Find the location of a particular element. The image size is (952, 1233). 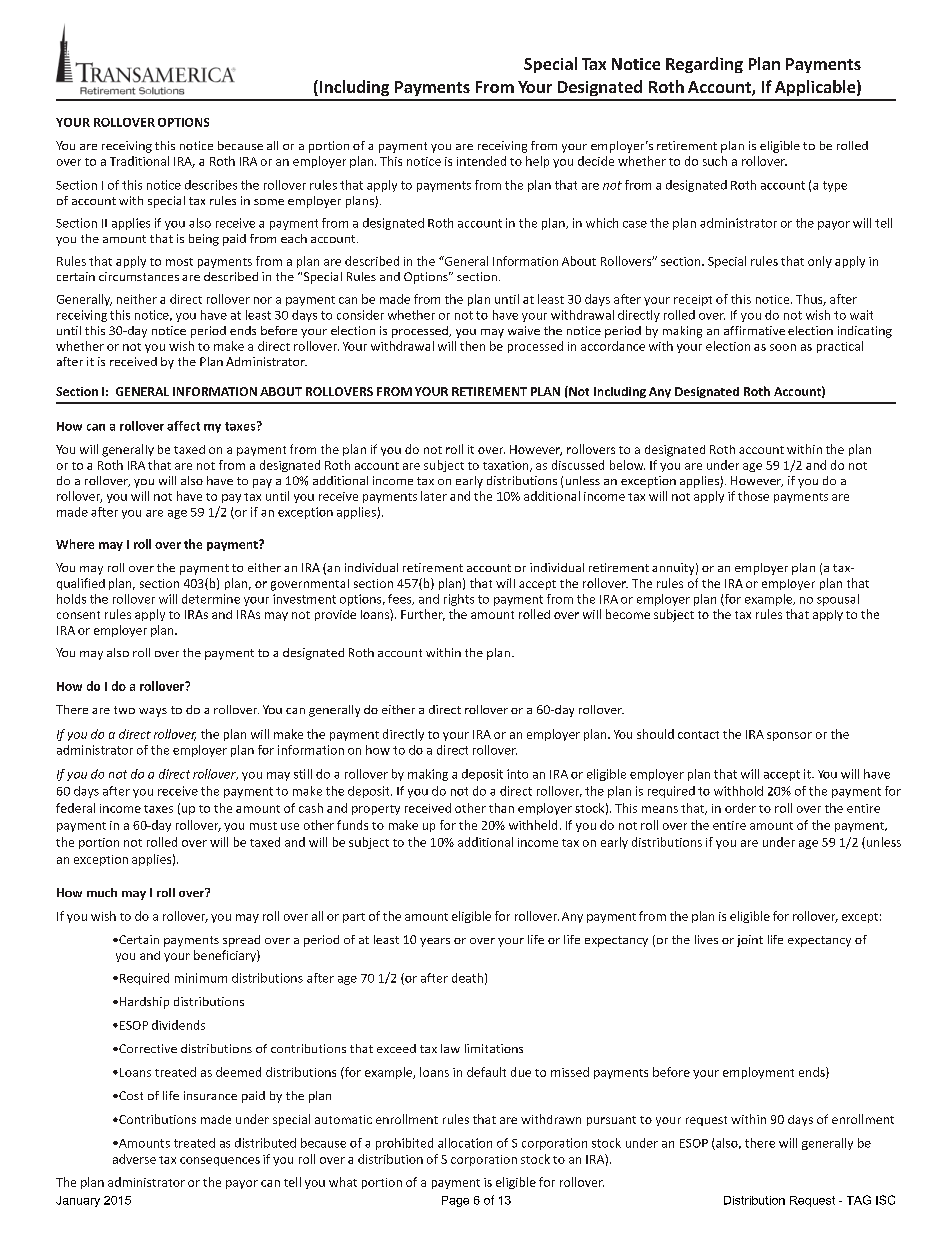

federal is located at coordinates (75, 808).
